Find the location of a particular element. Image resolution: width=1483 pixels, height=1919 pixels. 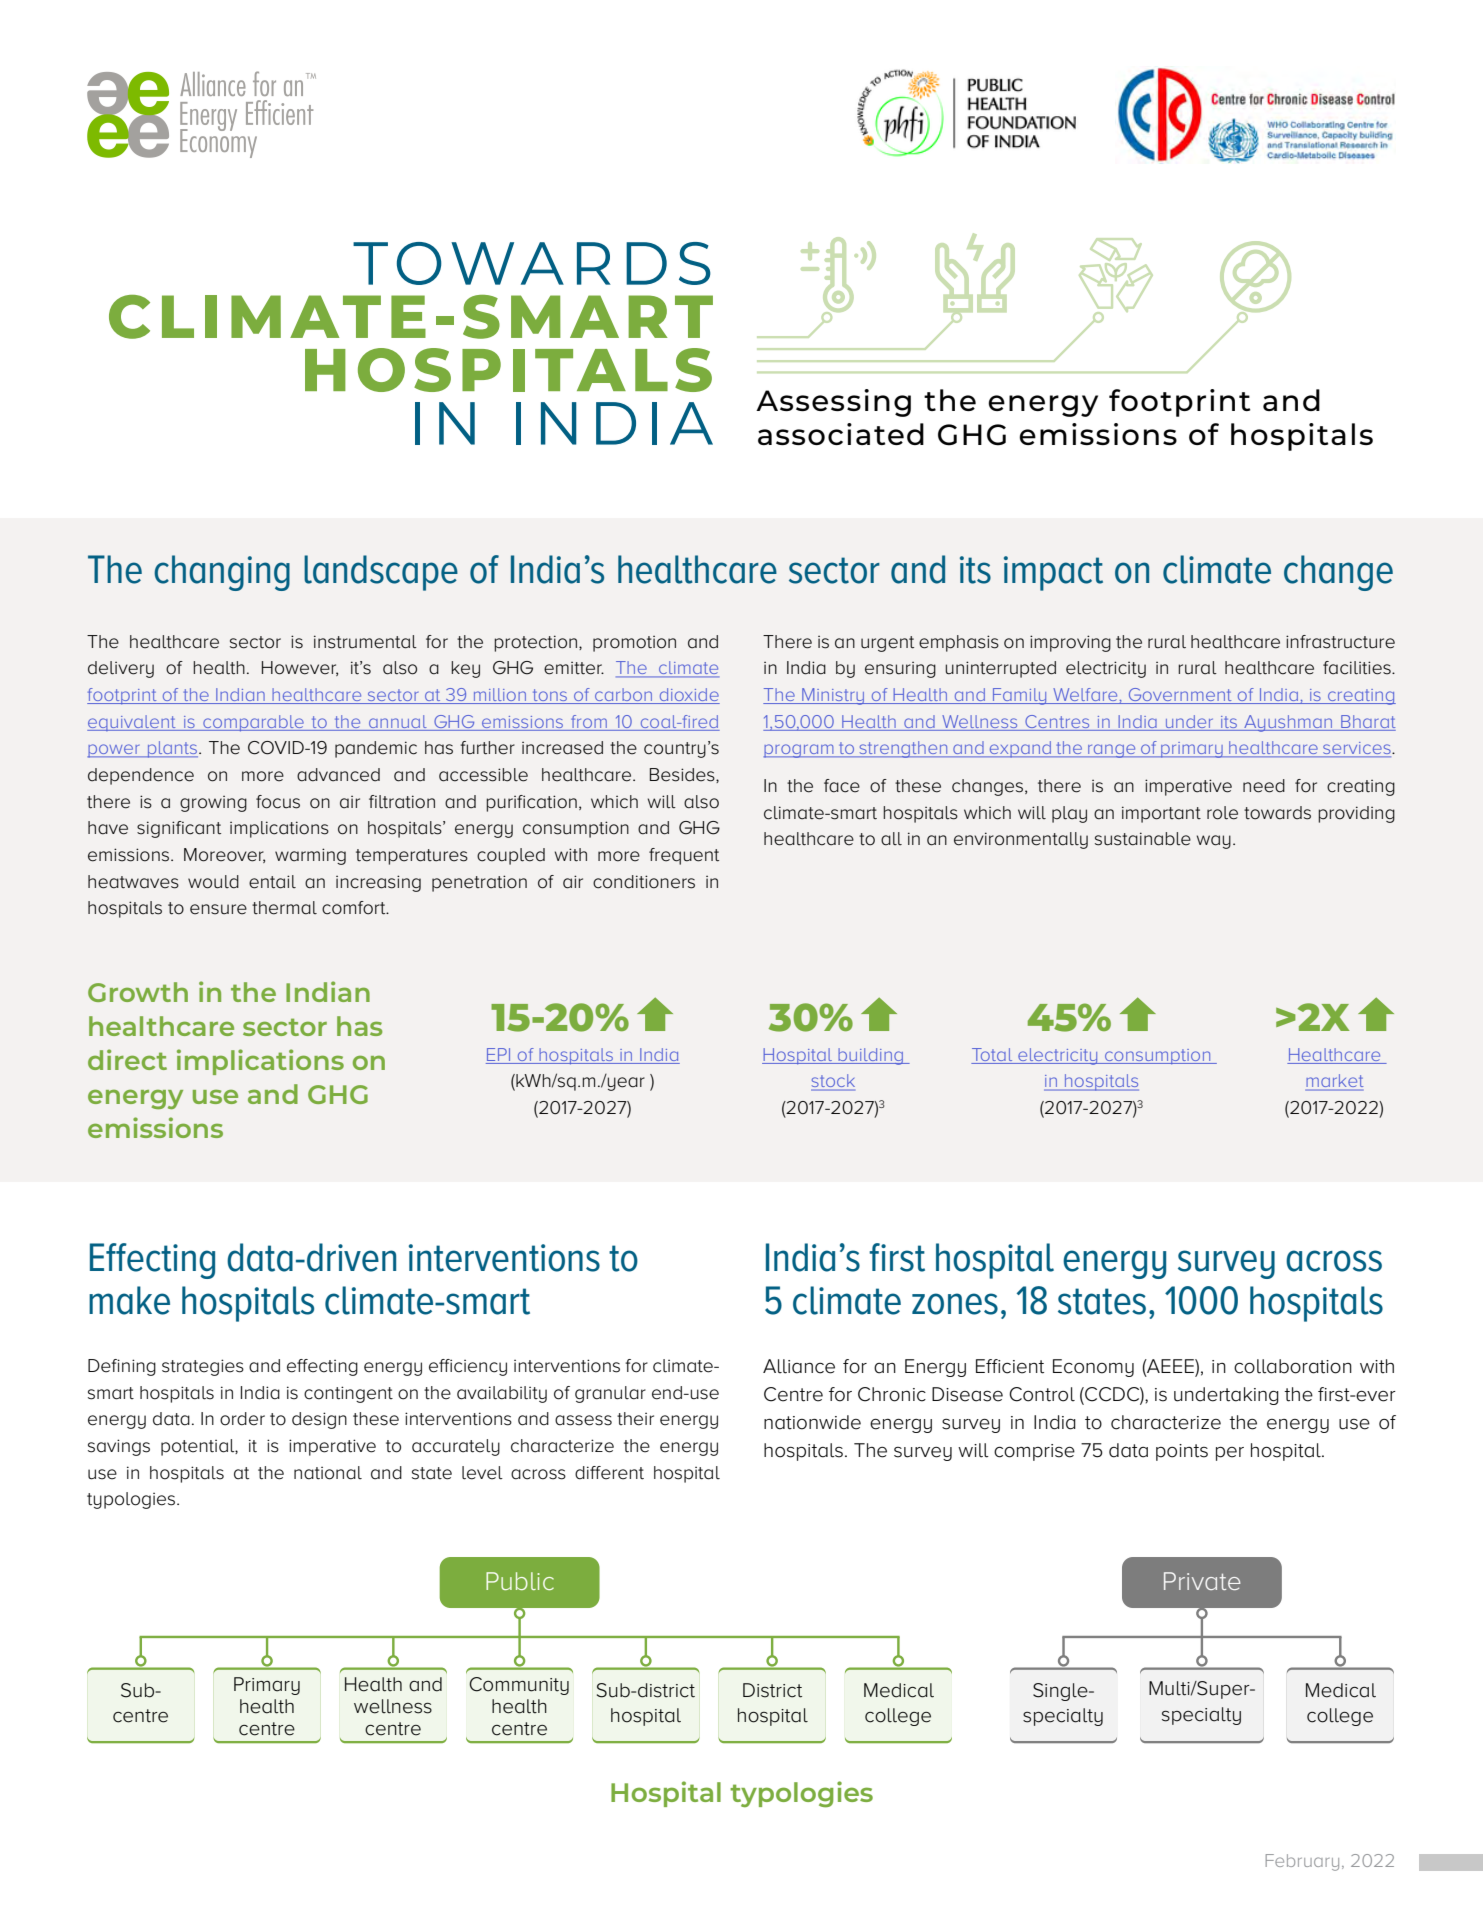

changing is located at coordinates (222, 573).
